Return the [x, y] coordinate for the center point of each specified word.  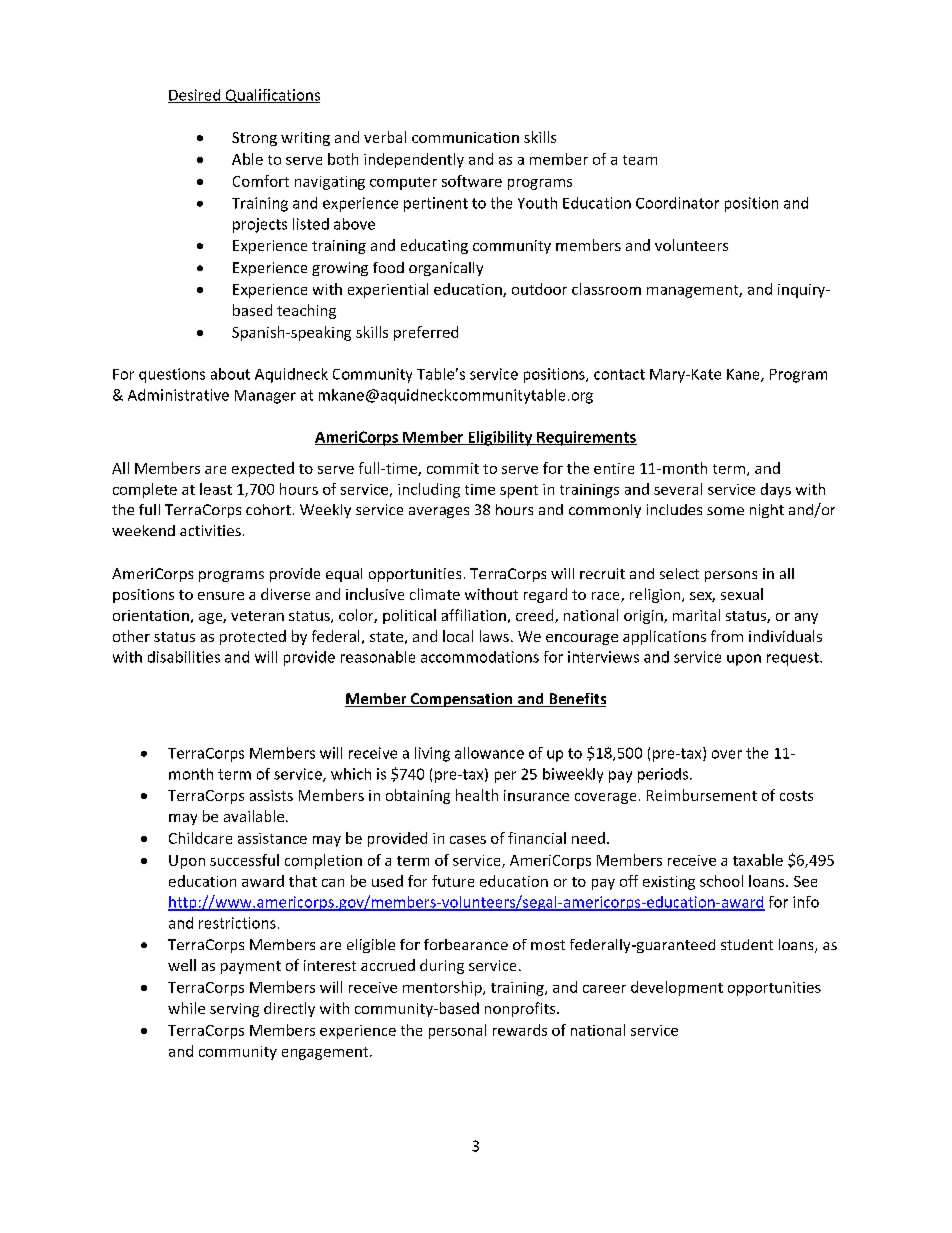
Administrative [178, 395]
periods [664, 775]
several [678, 489]
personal [457, 1031]
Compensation [461, 700]
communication [465, 137]
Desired [195, 96]
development [677, 988]
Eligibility [500, 438]
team [640, 160]
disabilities [184, 657]
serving [234, 1010]
